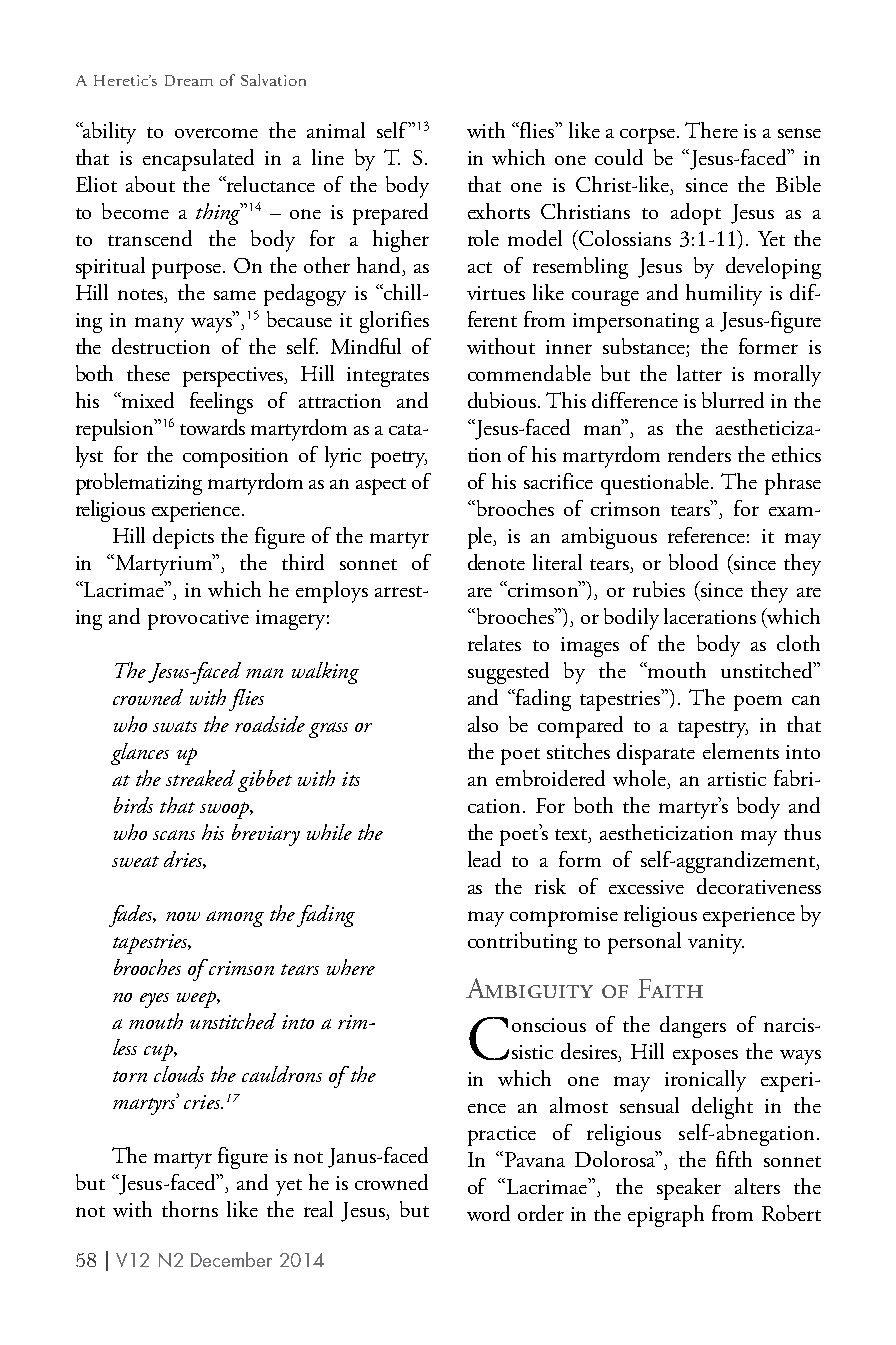  I want to click on lead, so click(484, 859).
